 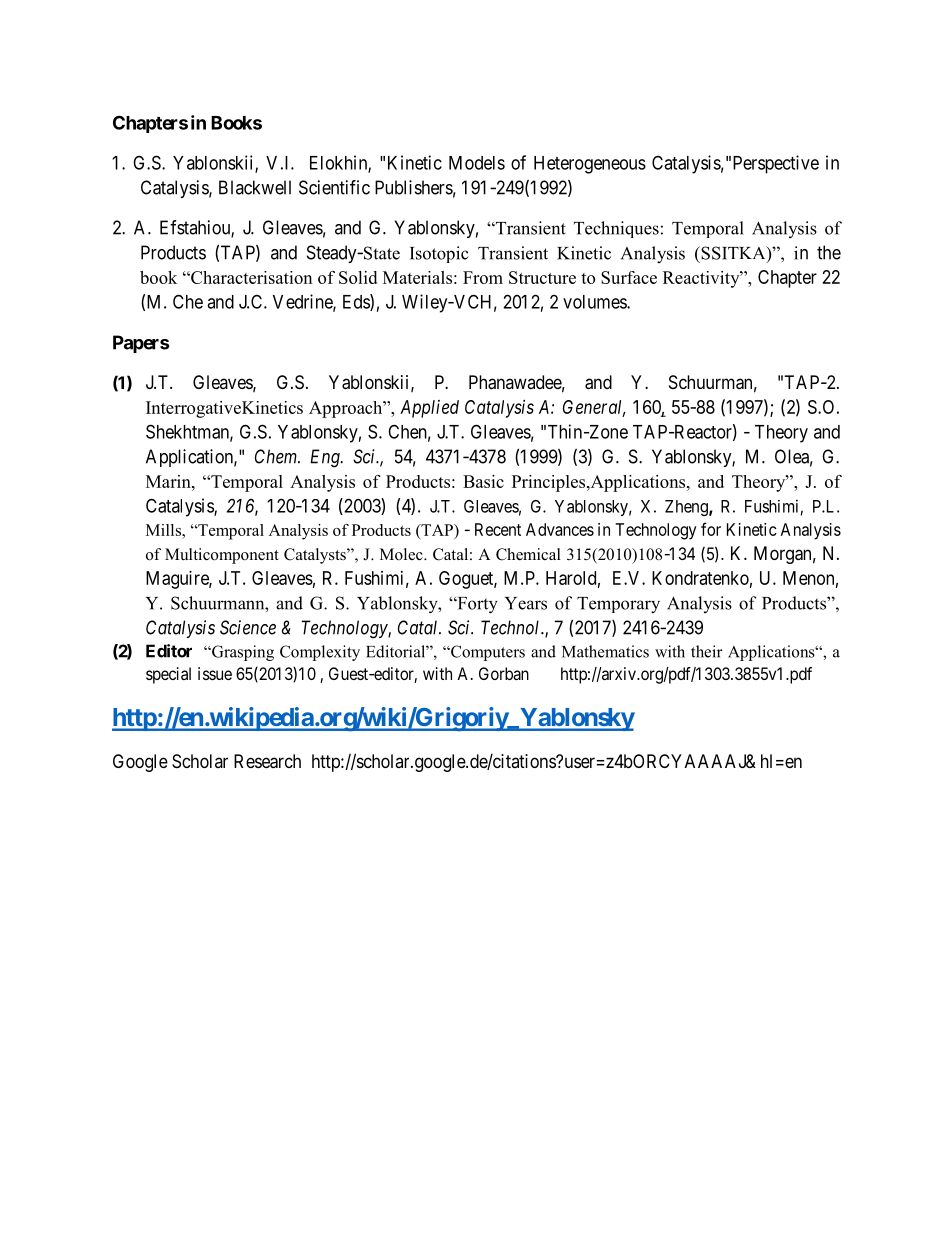 I want to click on Research, so click(x=267, y=761).
